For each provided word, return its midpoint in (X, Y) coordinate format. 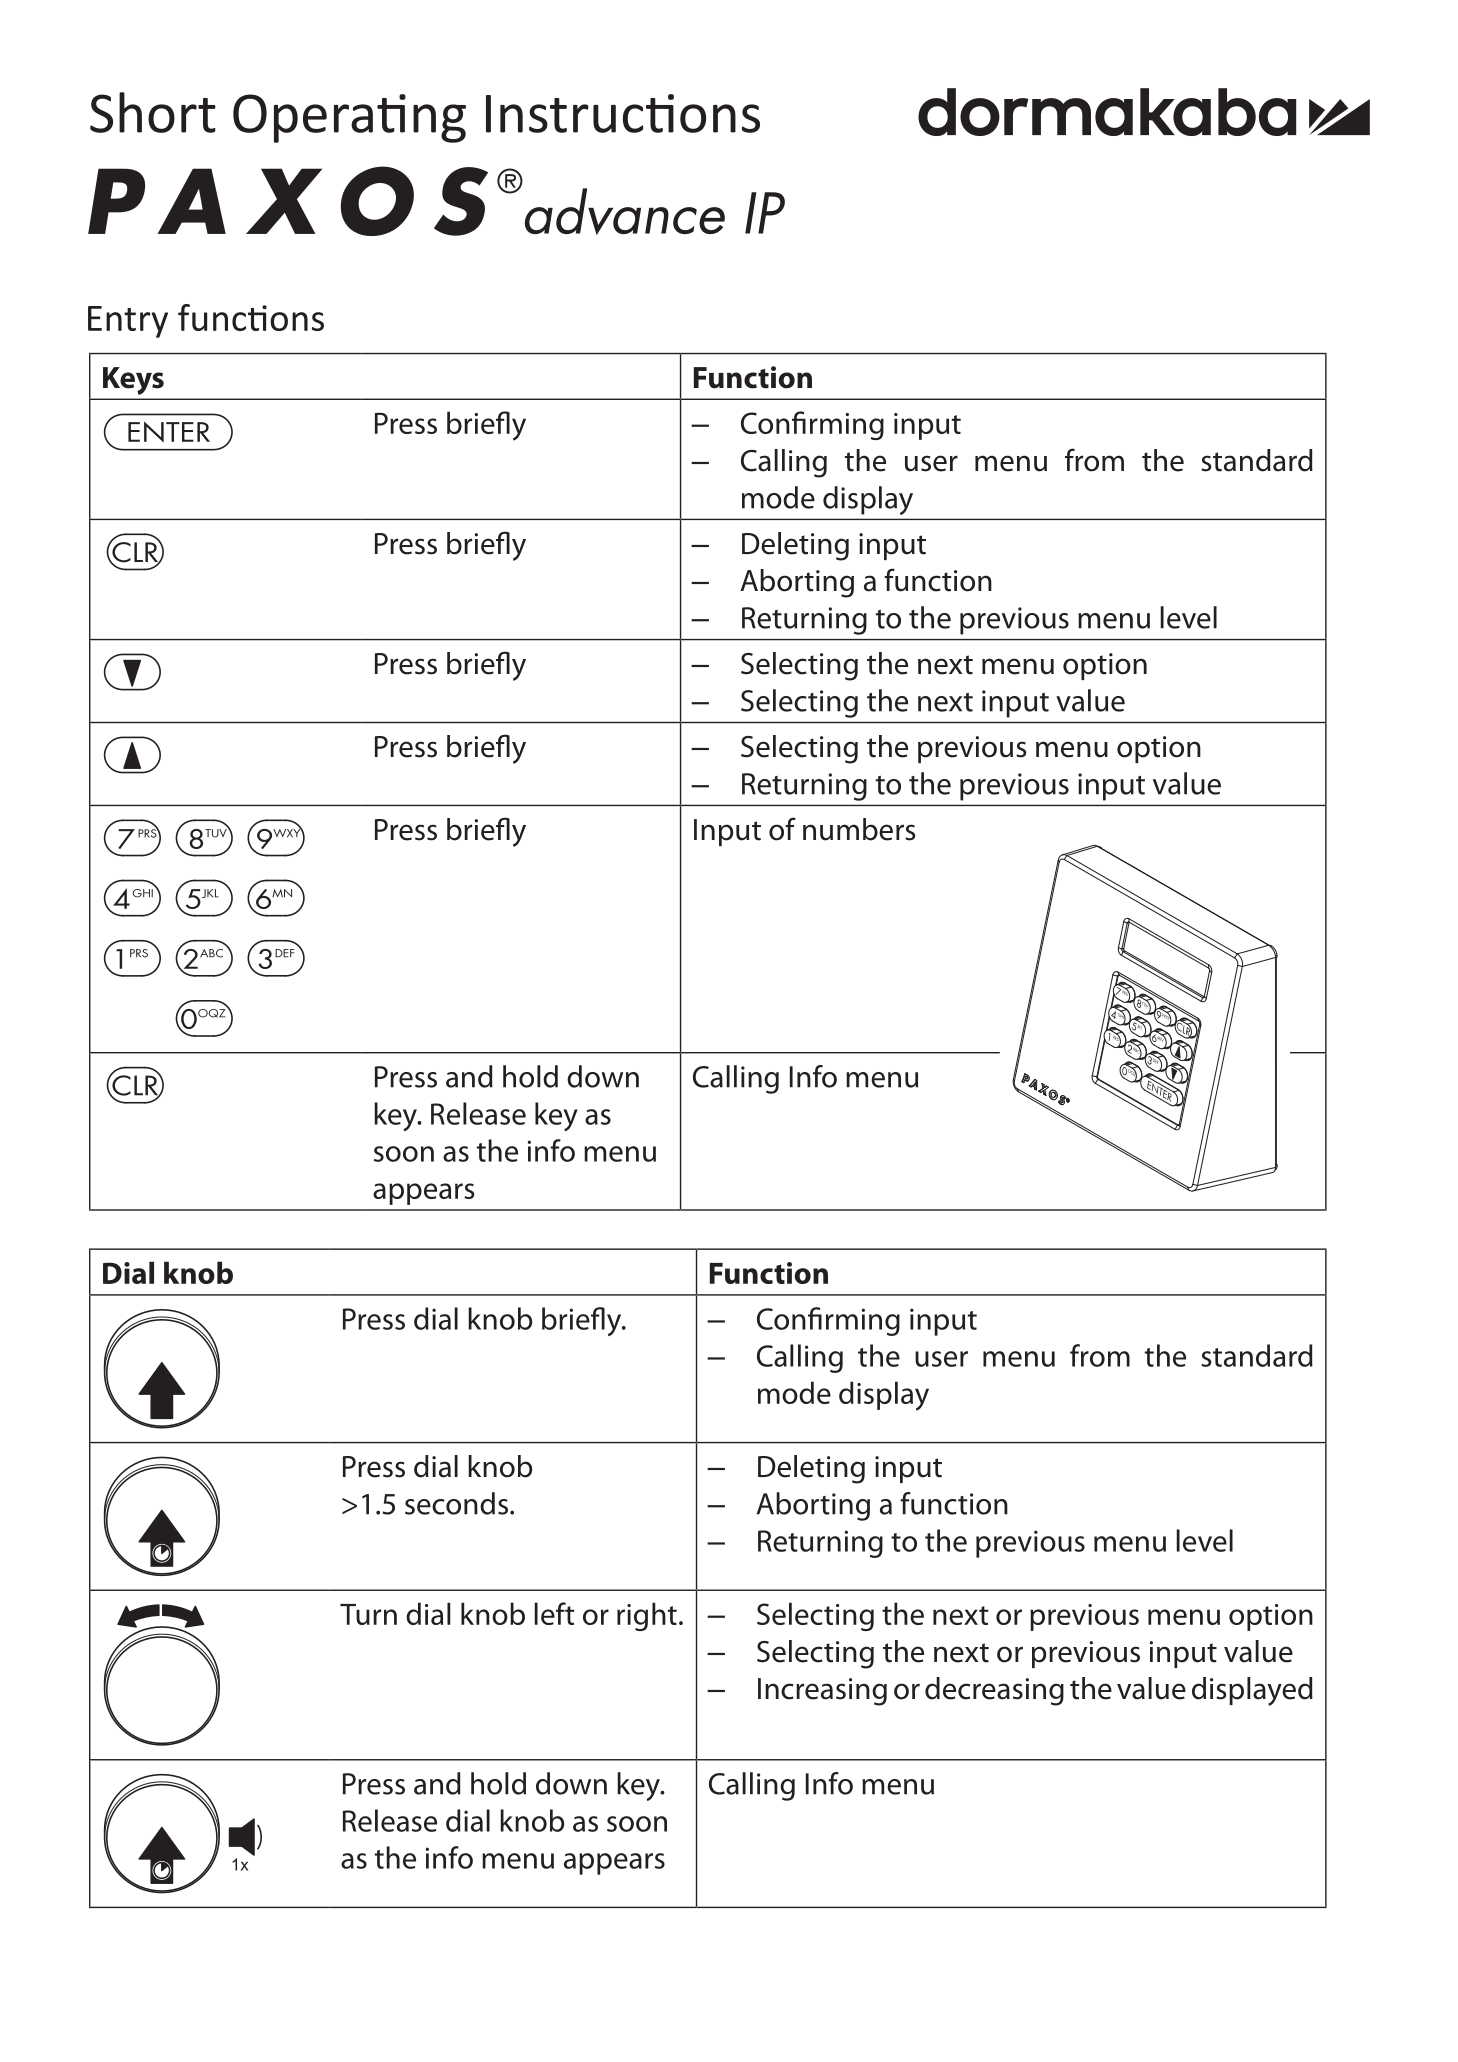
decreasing (994, 1691)
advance (625, 211)
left (554, 1613)
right (647, 1616)
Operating (349, 118)
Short (153, 112)
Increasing (822, 1692)
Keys (133, 381)
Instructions (623, 113)
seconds (456, 1503)
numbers (859, 829)
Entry (128, 322)
